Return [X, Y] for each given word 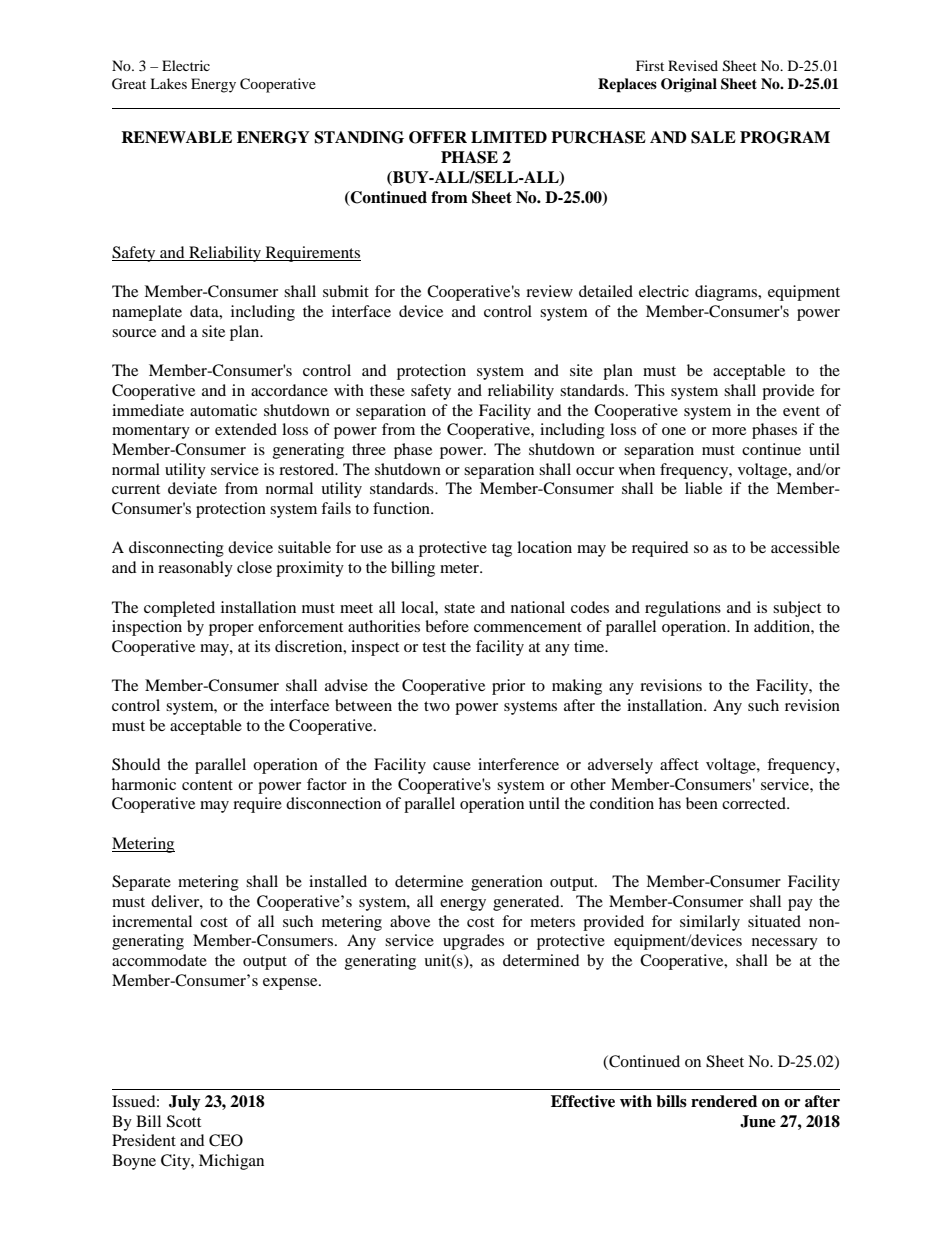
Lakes [168, 83]
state [459, 608]
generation [507, 883]
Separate [141, 883]
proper [231, 630]
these [387, 390]
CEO [226, 1140]
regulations [683, 609]
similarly [710, 923]
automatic [223, 410]
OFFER [438, 137]
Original [689, 85]
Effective [583, 1101]
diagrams [727, 293]
